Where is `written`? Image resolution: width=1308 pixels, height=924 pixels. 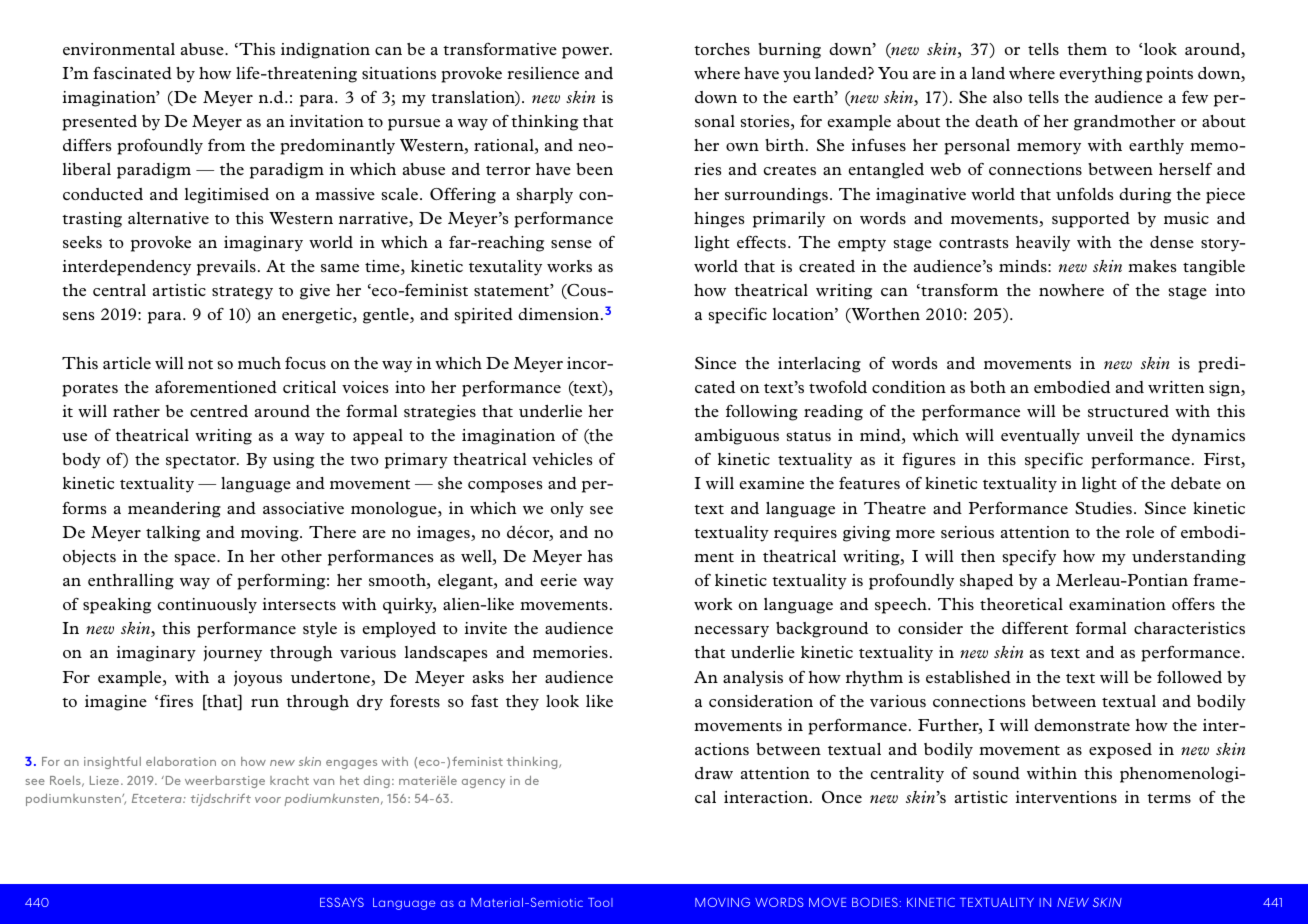
written is located at coordinates (1176, 387).
